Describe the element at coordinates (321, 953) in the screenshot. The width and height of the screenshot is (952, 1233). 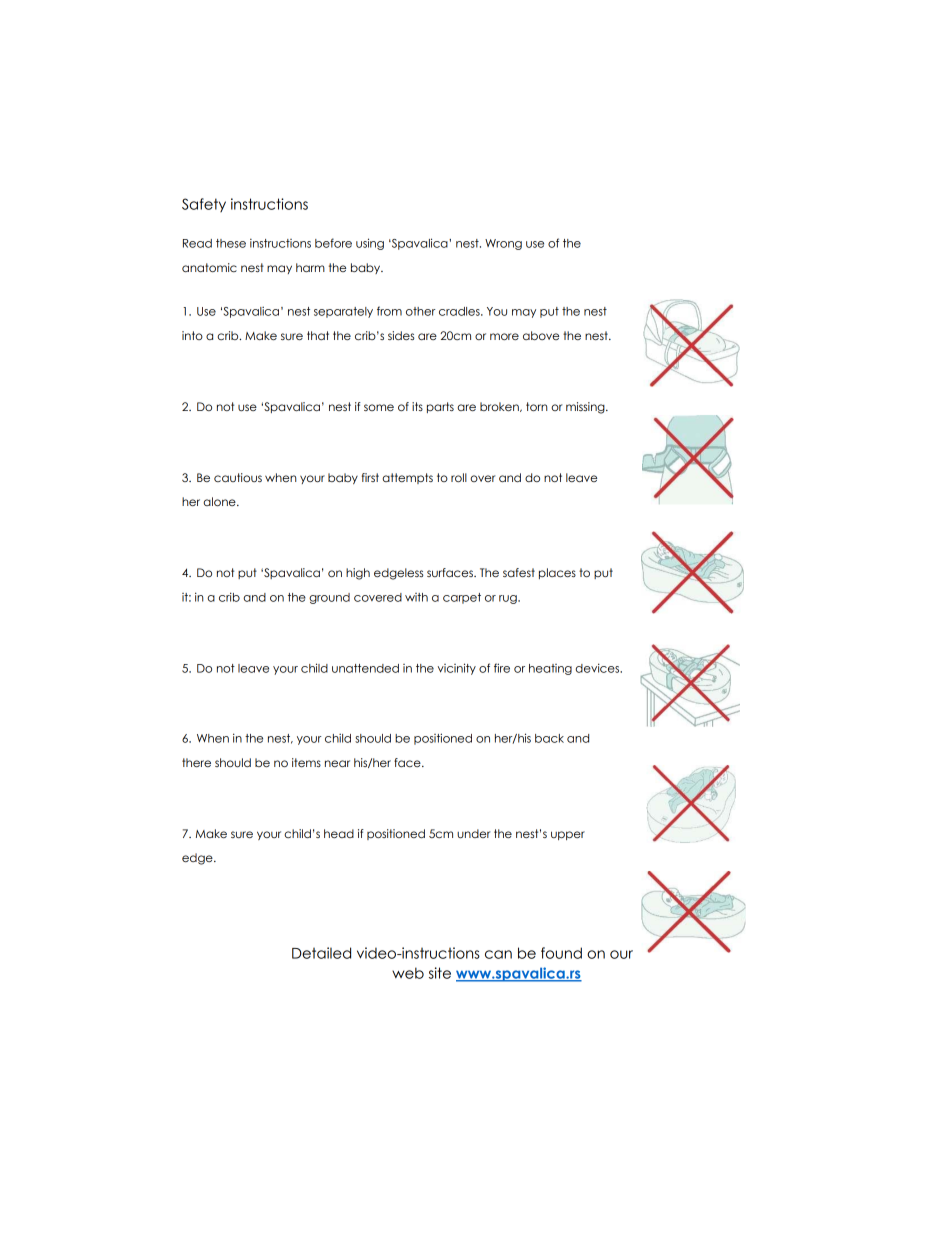
I see `Detailed` at that location.
